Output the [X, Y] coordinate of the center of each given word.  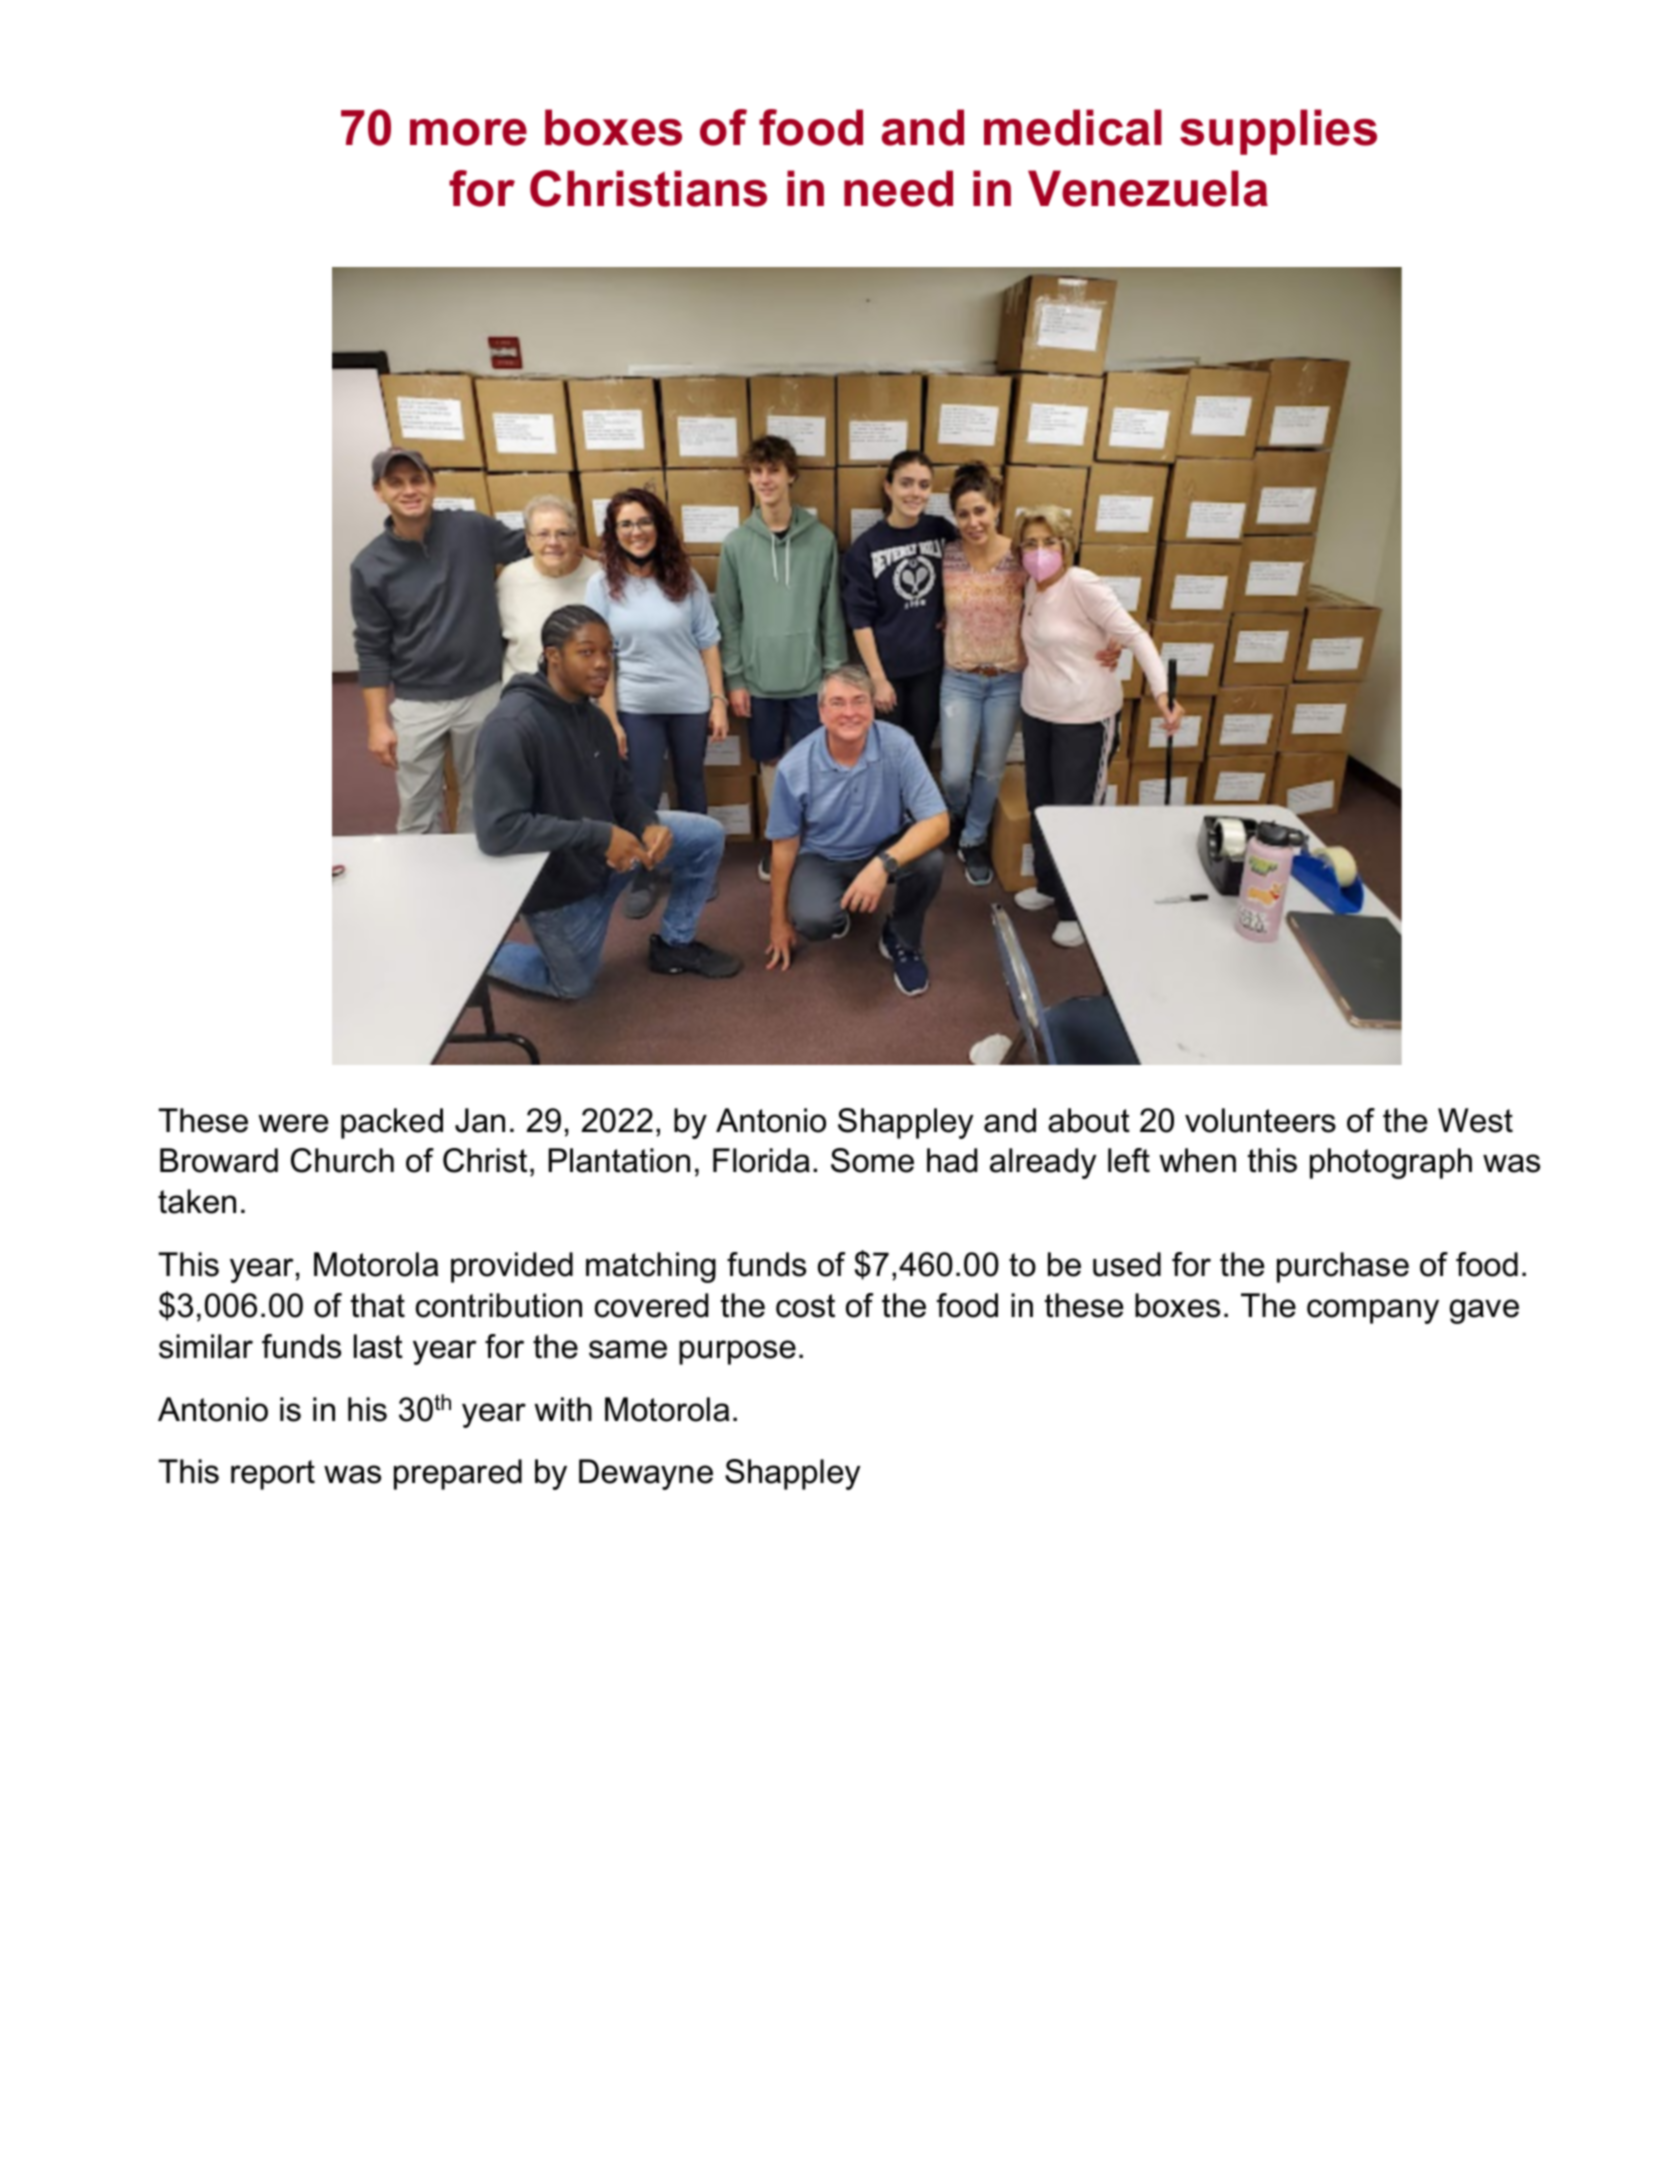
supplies [1278, 132]
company [1373, 1311]
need [898, 188]
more [468, 132]
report [273, 1475]
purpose [737, 1352]
